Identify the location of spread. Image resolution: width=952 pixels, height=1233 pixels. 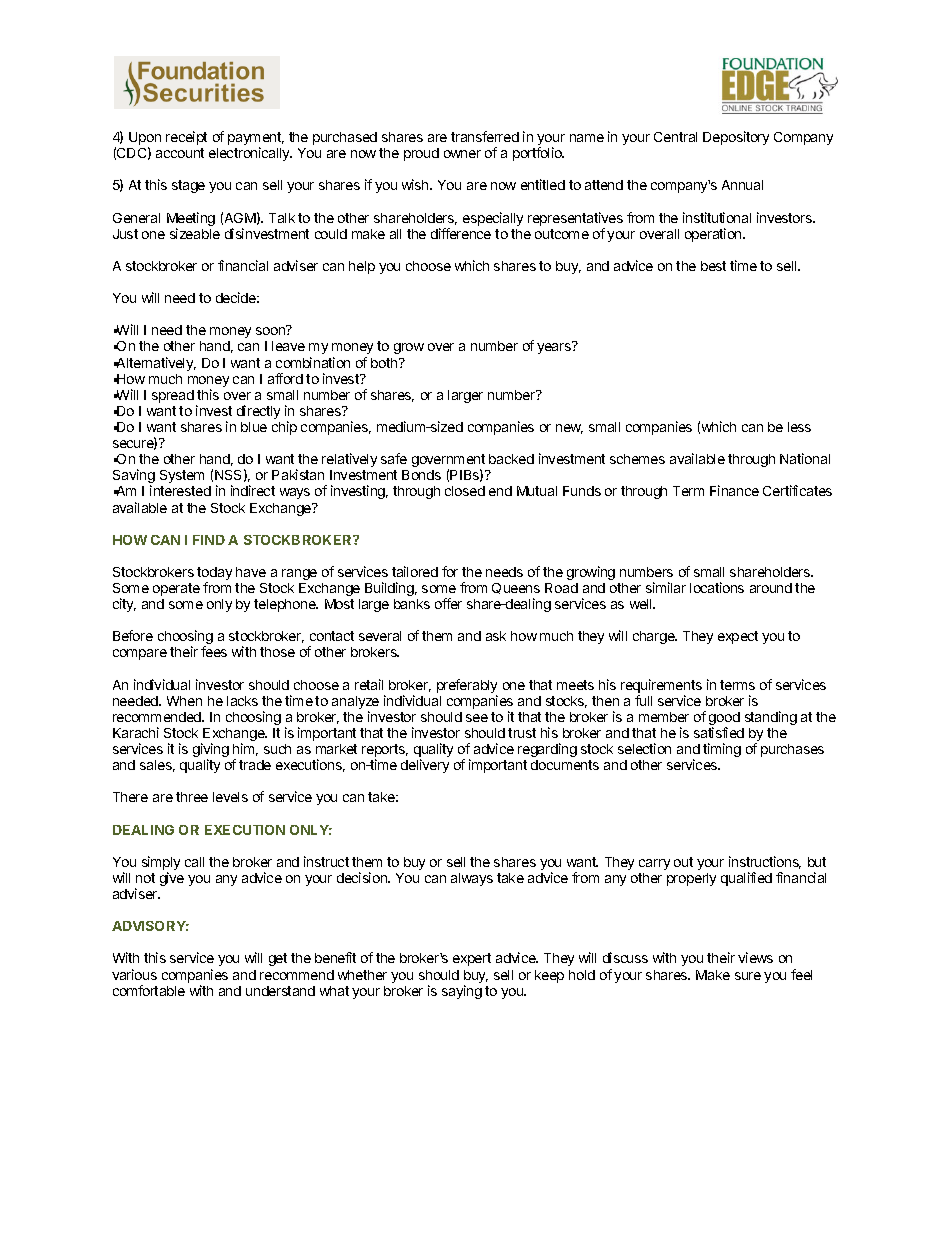
(173, 396).
